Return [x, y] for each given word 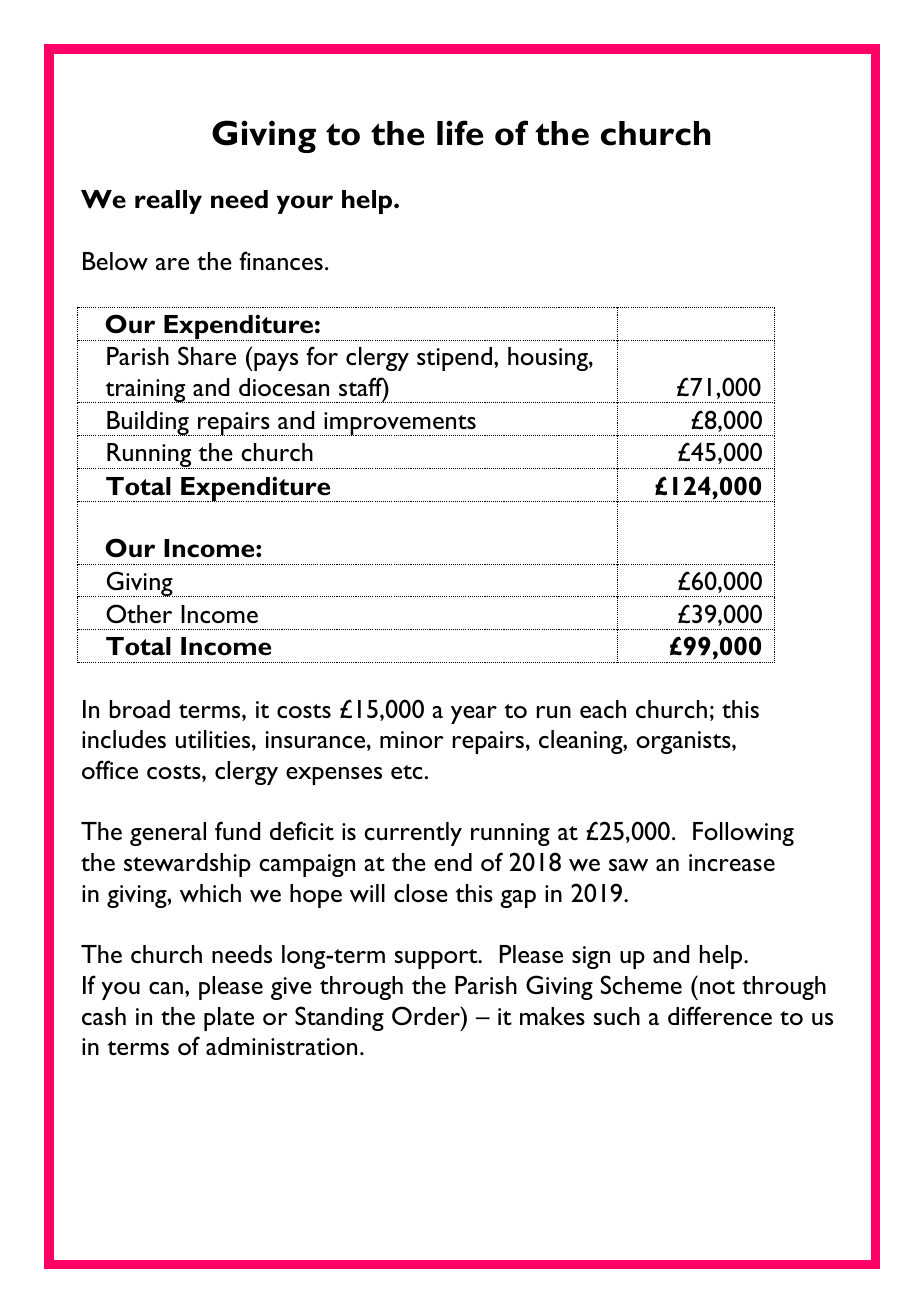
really [168, 202]
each [603, 709]
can [167, 988]
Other [139, 613]
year [474, 715]
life [460, 133]
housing [549, 359]
